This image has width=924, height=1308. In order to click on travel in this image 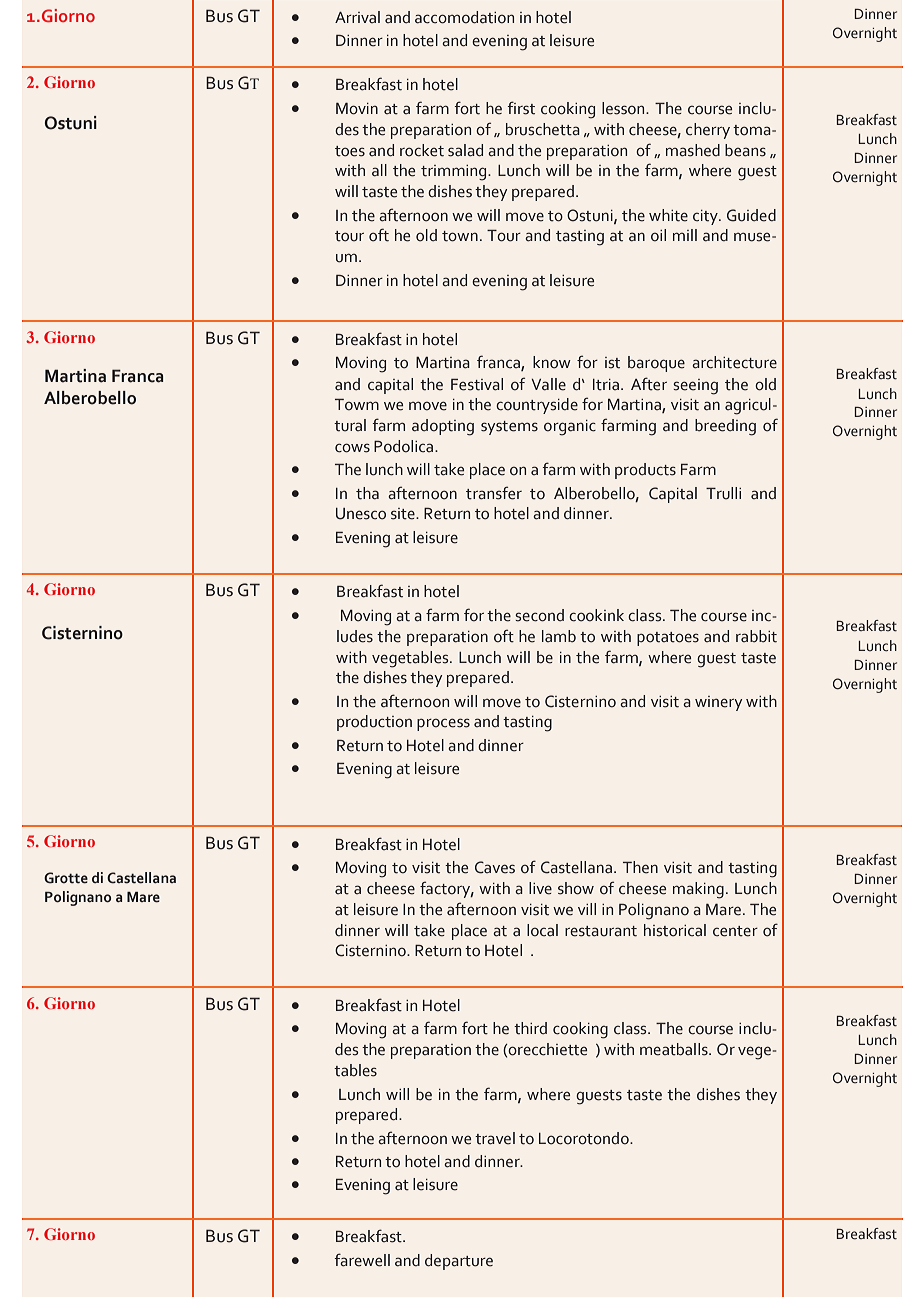, I will do `click(495, 1138)`.
